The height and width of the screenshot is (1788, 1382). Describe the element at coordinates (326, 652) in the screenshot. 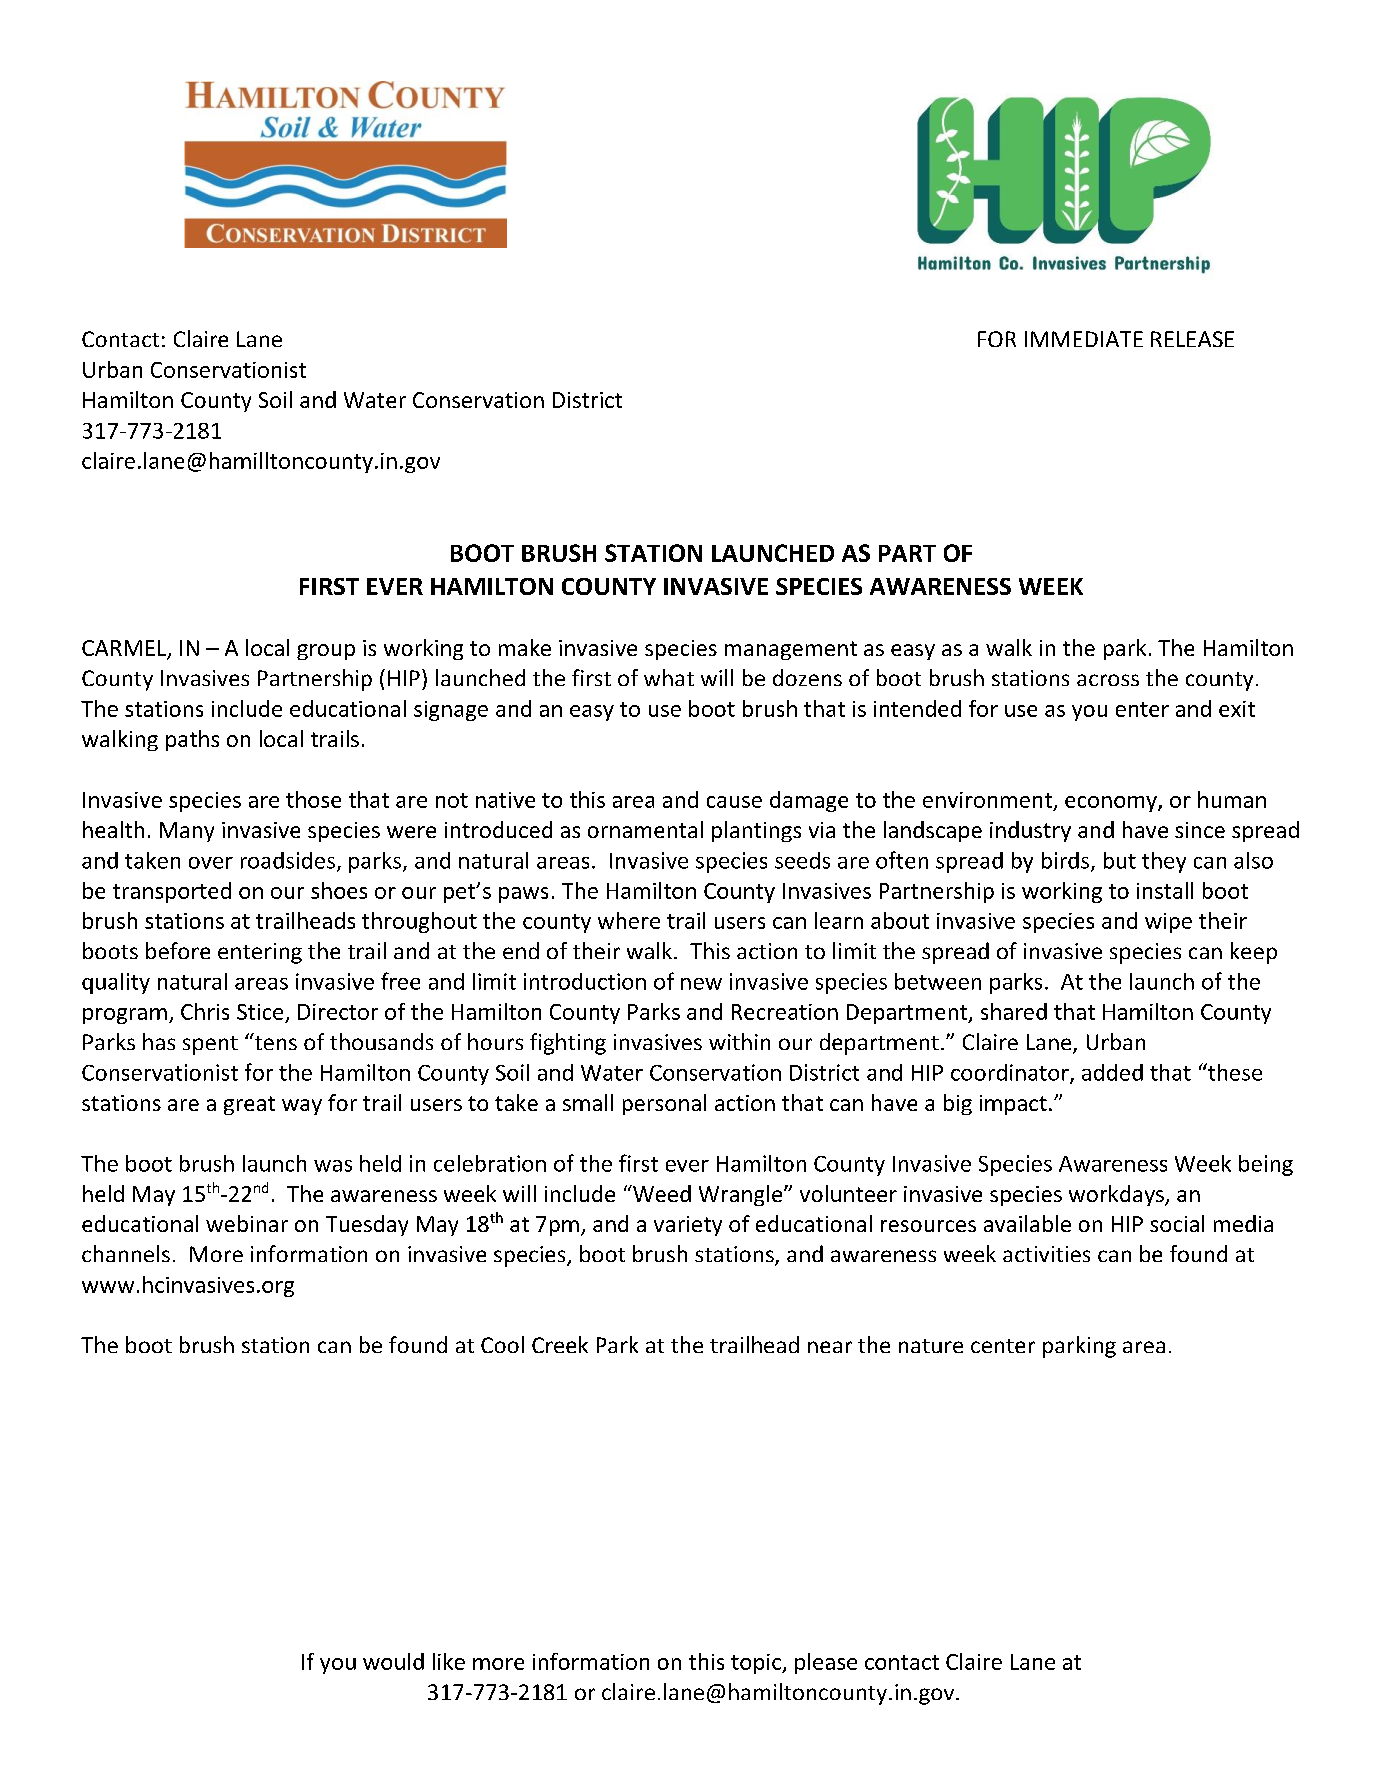

I see `group` at that location.
